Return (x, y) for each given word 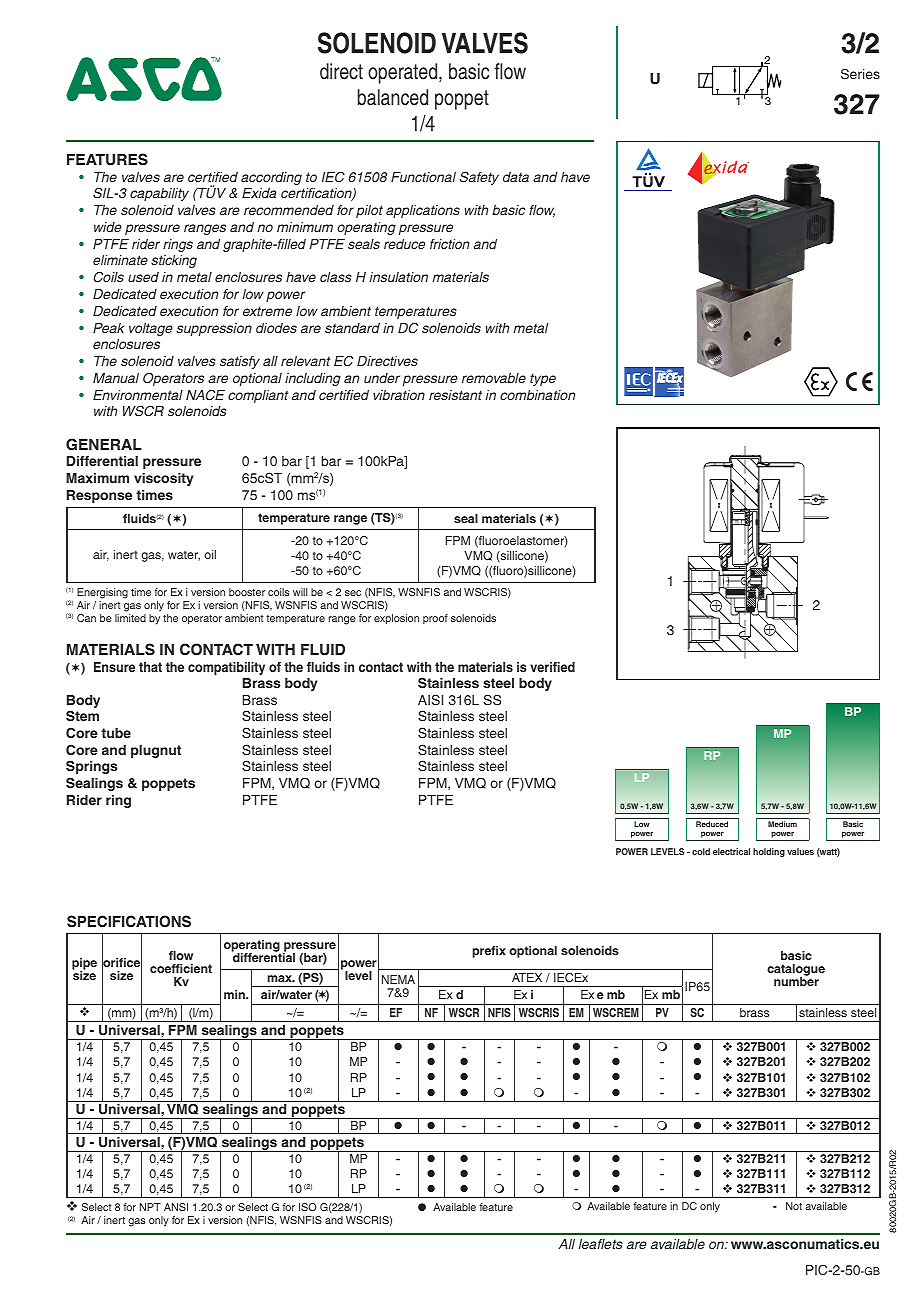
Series (860, 74)
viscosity (163, 479)
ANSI (176, 1207)
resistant (455, 395)
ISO (308, 1207)
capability (159, 194)
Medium (782, 824)
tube (116, 733)
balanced (393, 97)
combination (537, 395)
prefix (489, 952)
